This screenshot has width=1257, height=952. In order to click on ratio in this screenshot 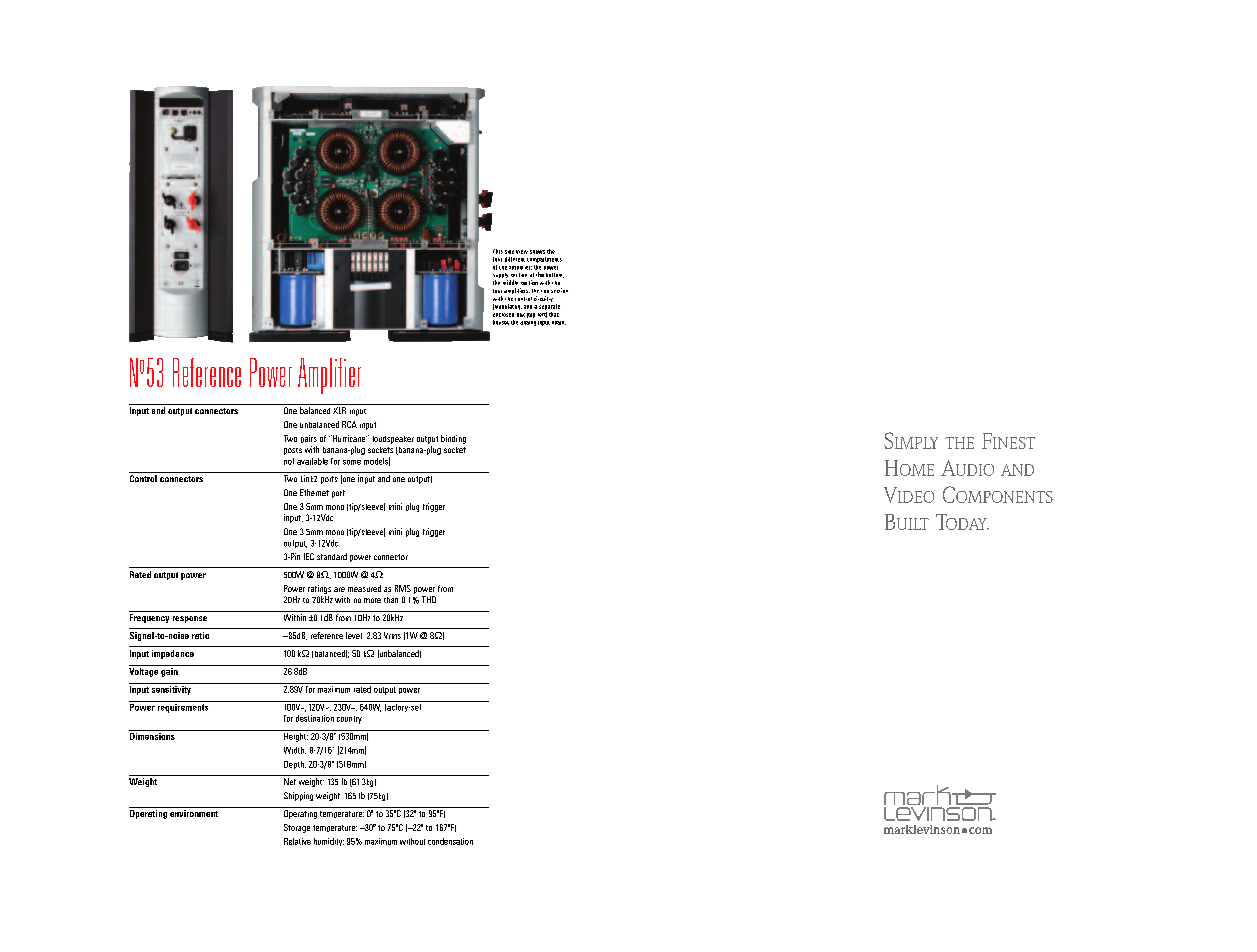, I will do `click(200, 635)`.
